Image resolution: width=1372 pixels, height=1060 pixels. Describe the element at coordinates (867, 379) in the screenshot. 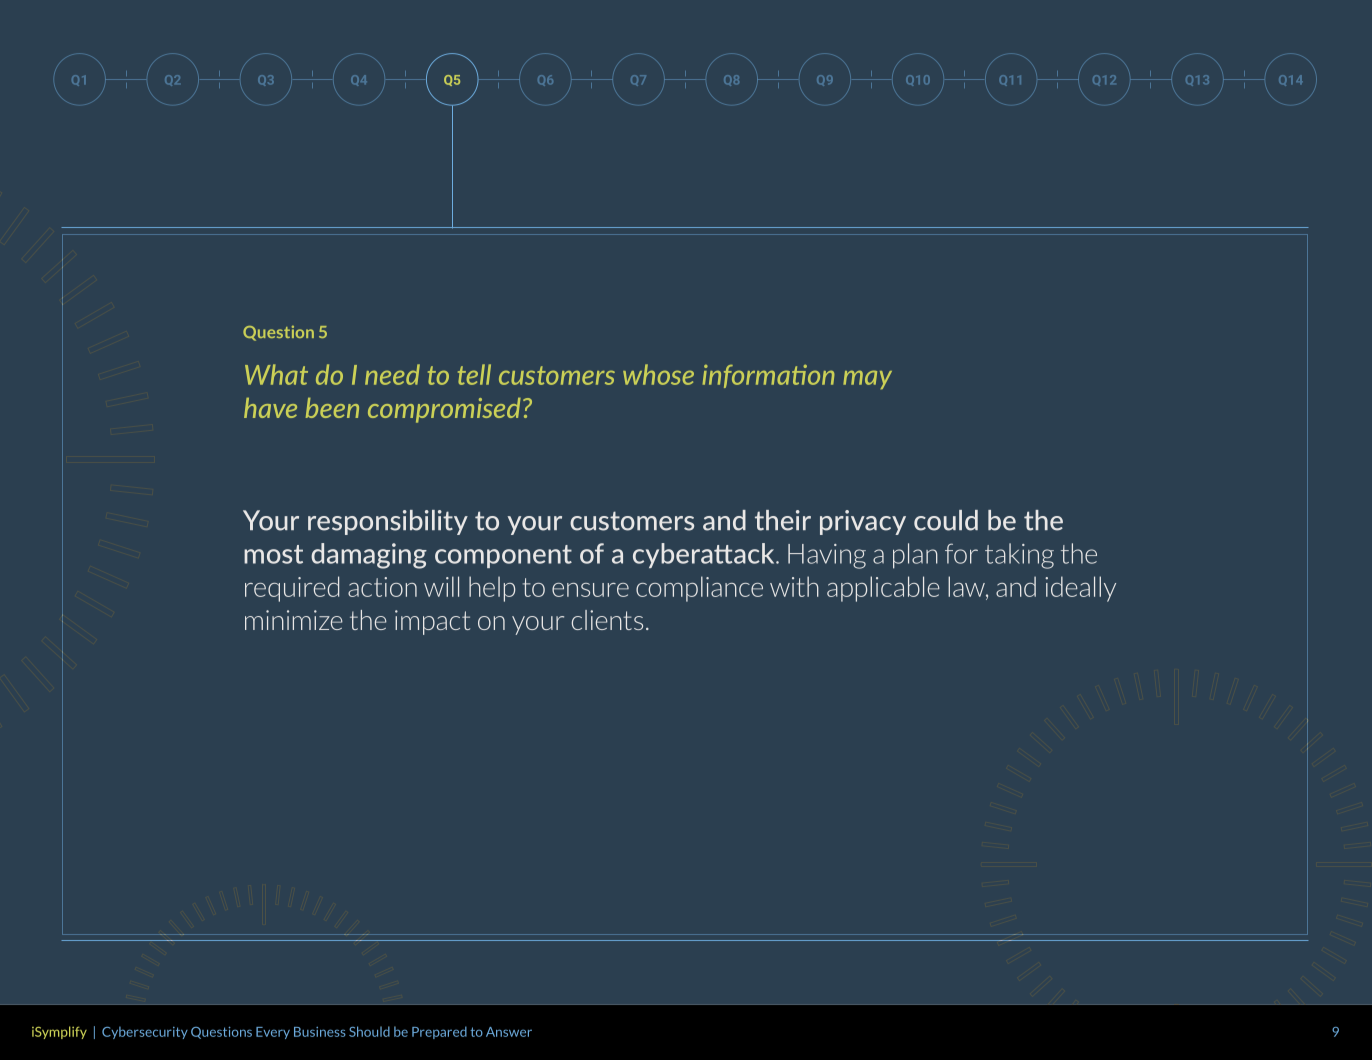

I see `may` at that location.
